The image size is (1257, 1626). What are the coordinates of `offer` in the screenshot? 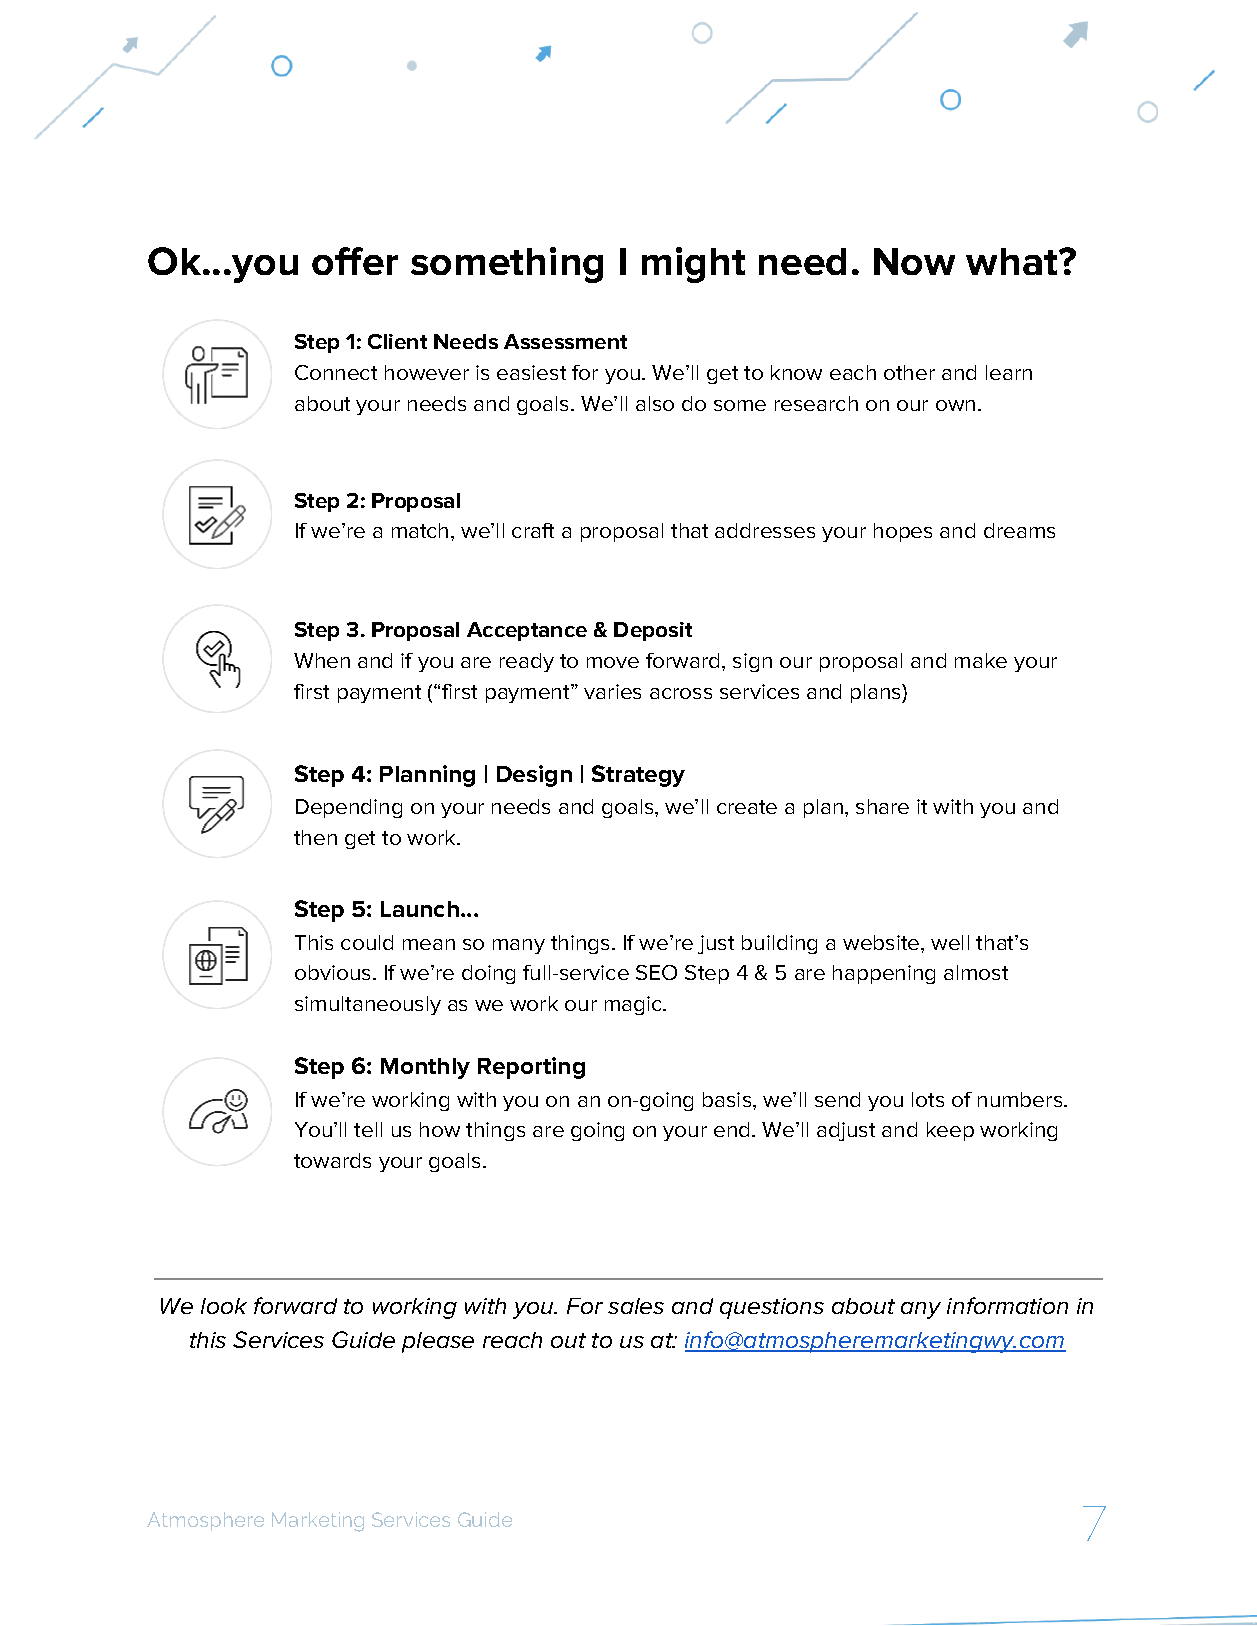 It's located at (355, 261).
